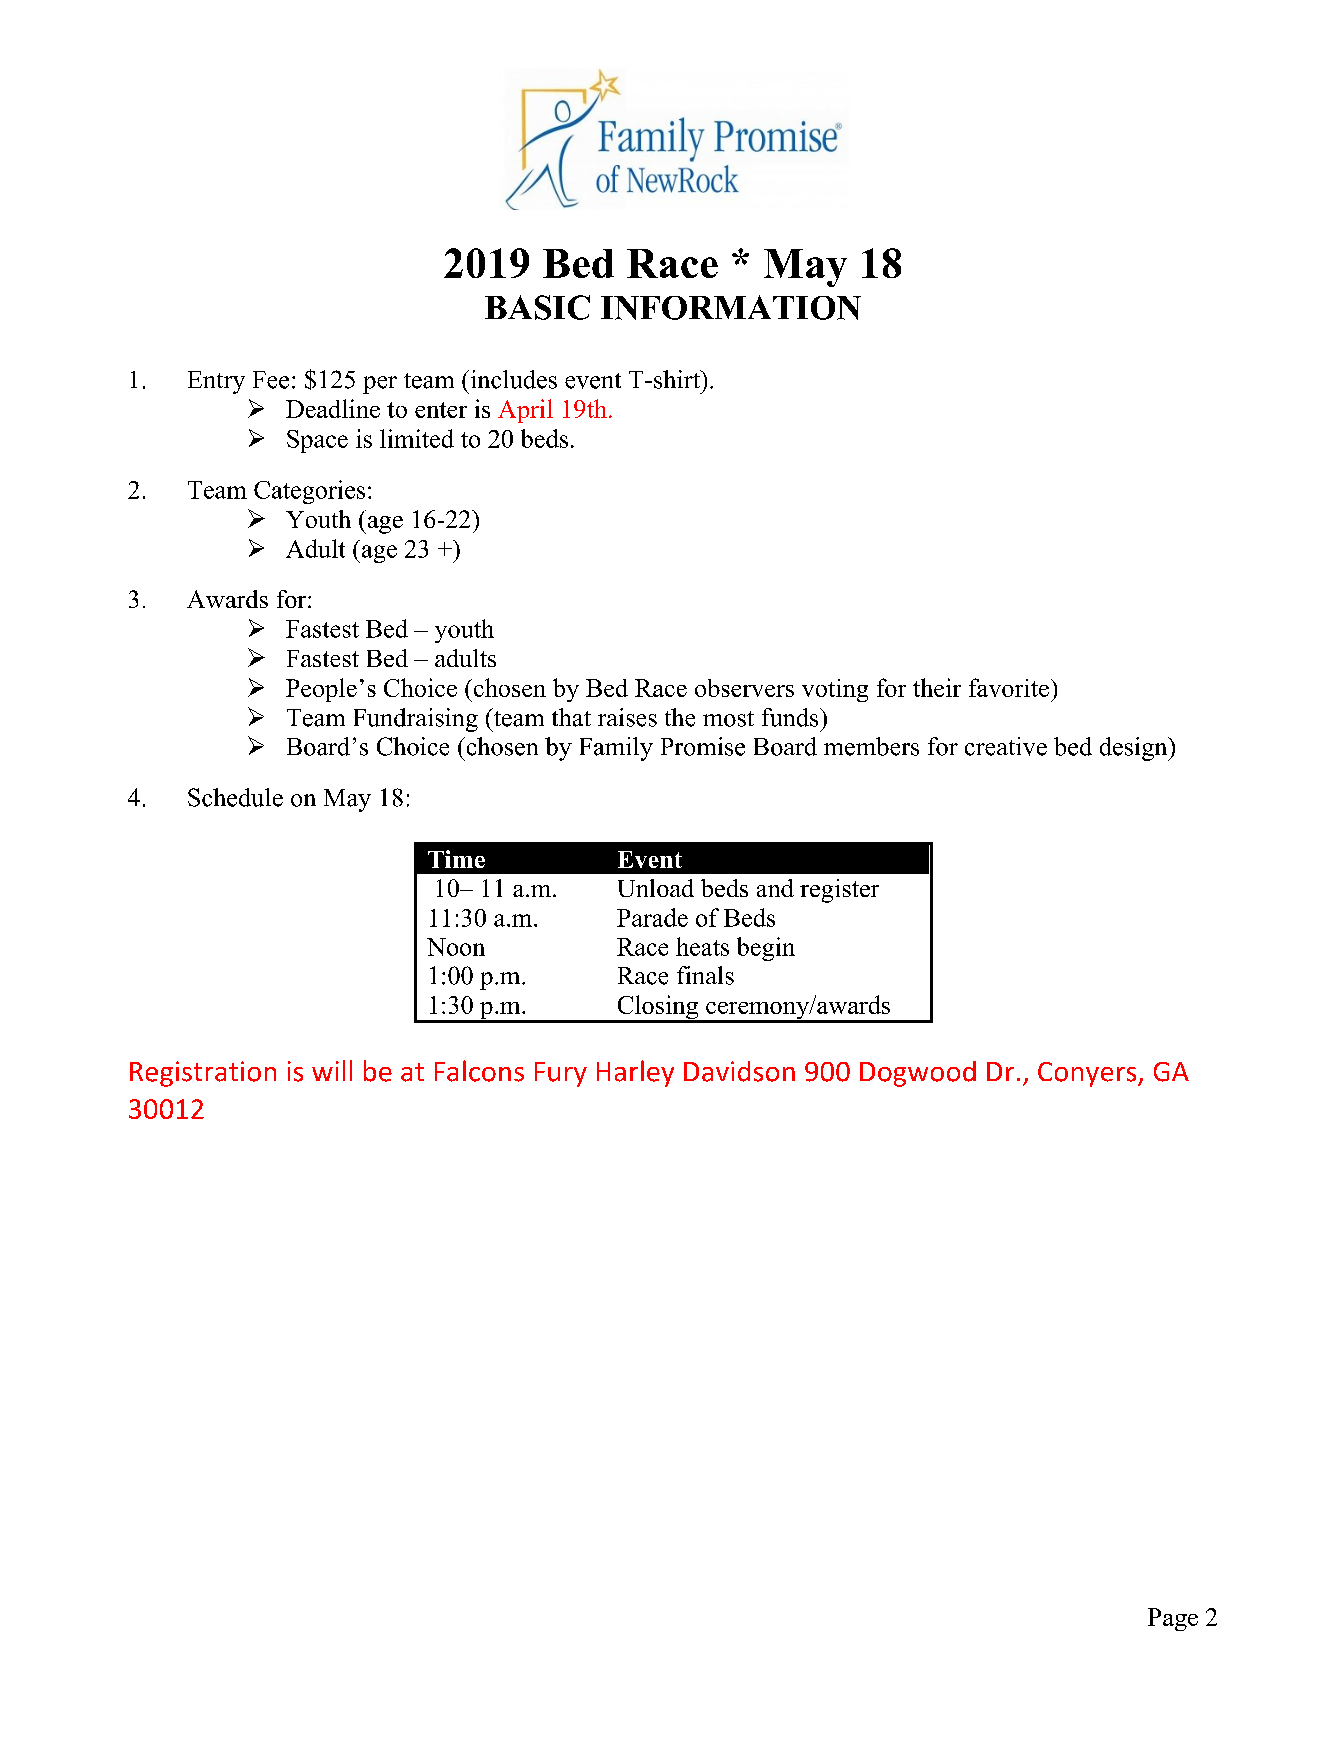 The height and width of the screenshot is (1739, 1344). I want to click on Unload, so click(656, 888).
